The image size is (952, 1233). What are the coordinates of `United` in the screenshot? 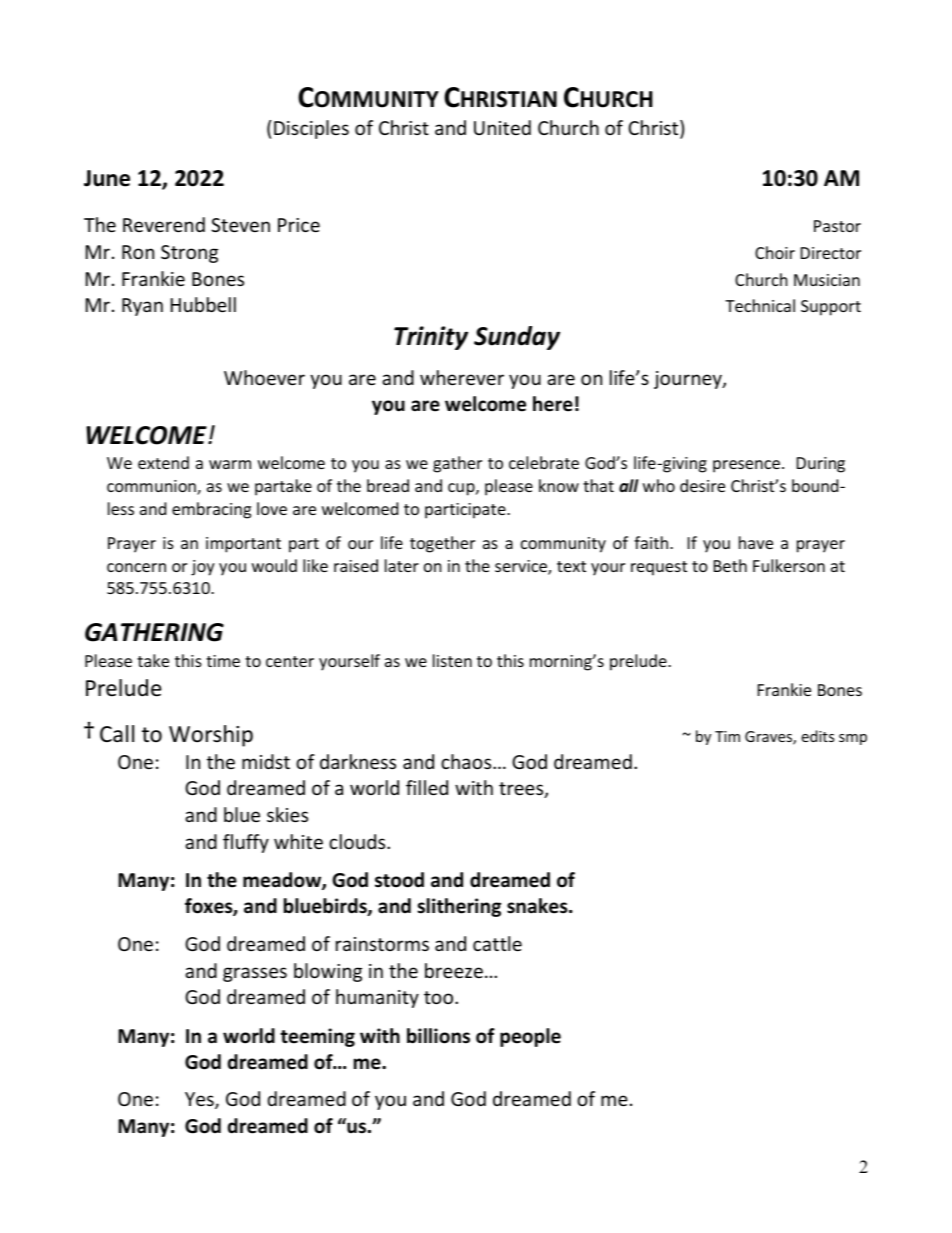 It's located at (502, 127).
